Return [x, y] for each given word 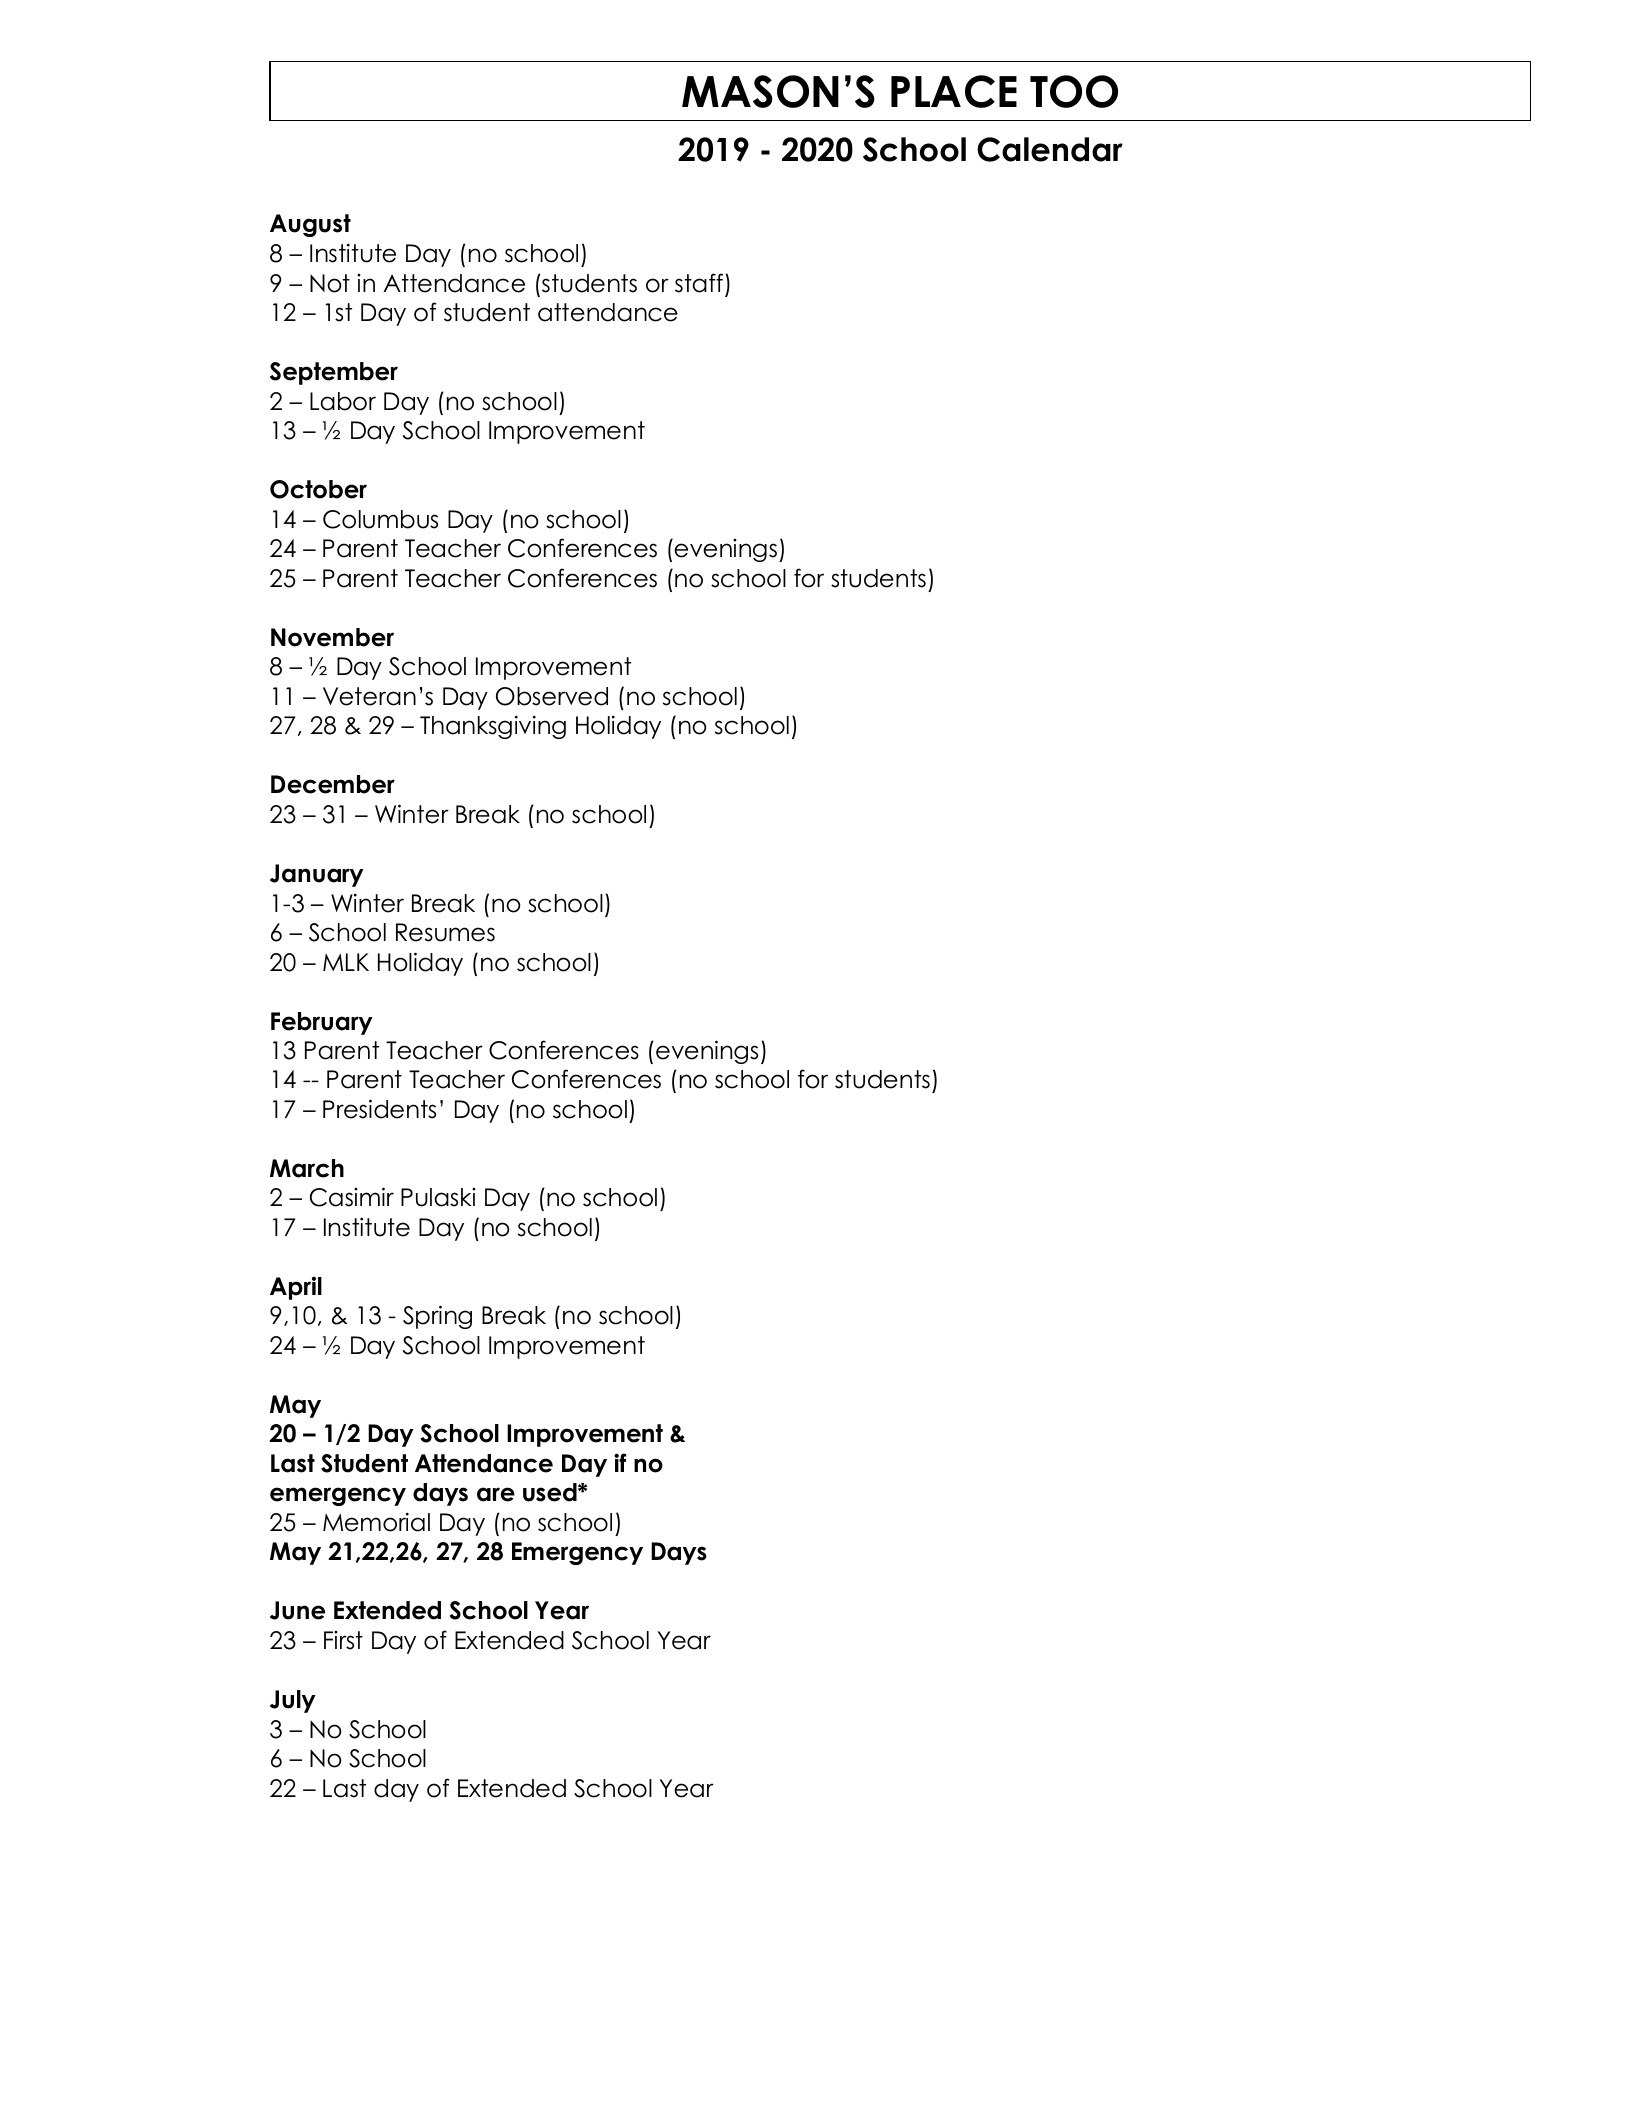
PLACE [954, 91]
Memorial [376, 1522]
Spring [437, 1317]
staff [699, 283]
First [343, 1640]
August [310, 225]
